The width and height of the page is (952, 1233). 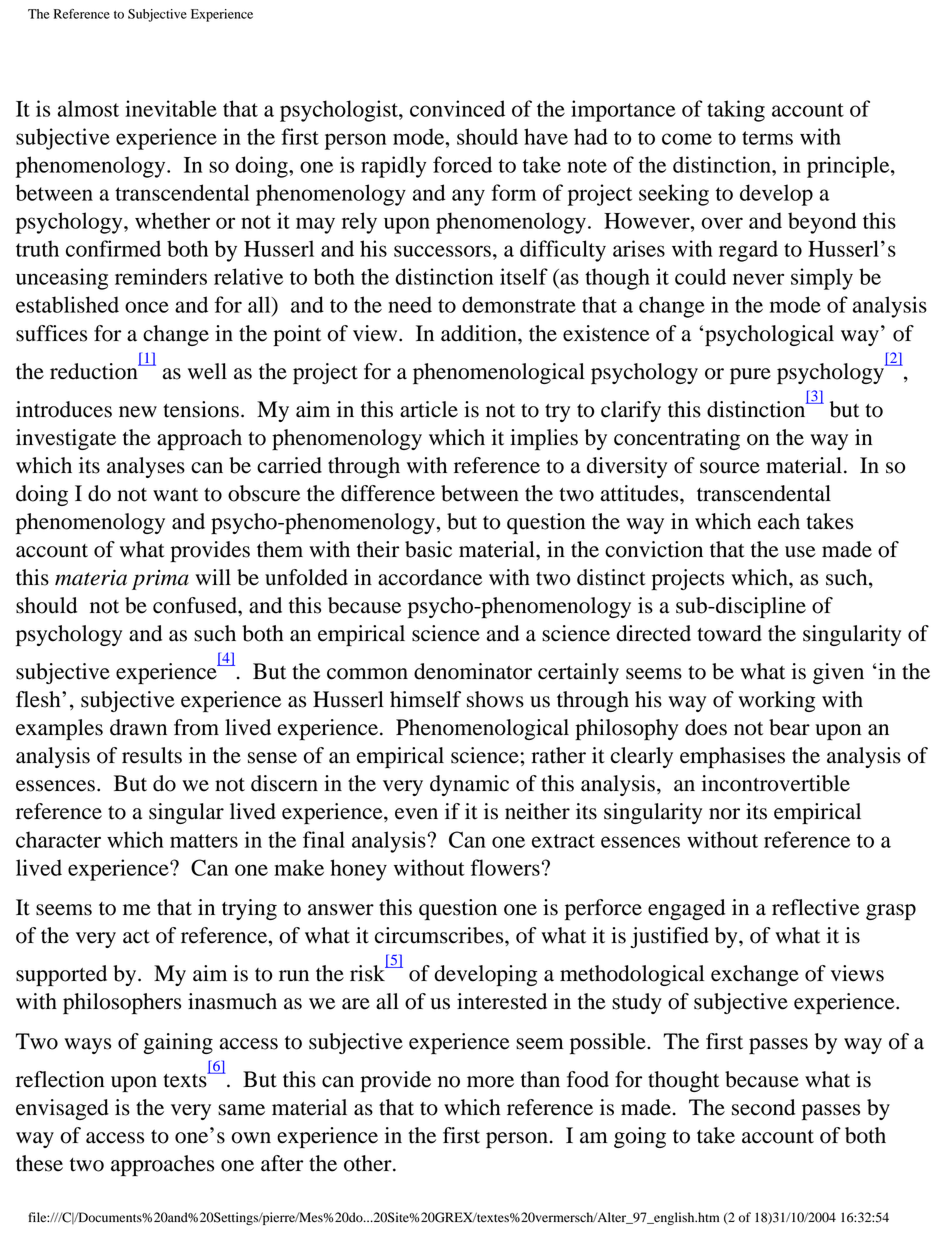 What do you see at coordinates (62, 1109) in the page?
I see `envisaged` at bounding box center [62, 1109].
